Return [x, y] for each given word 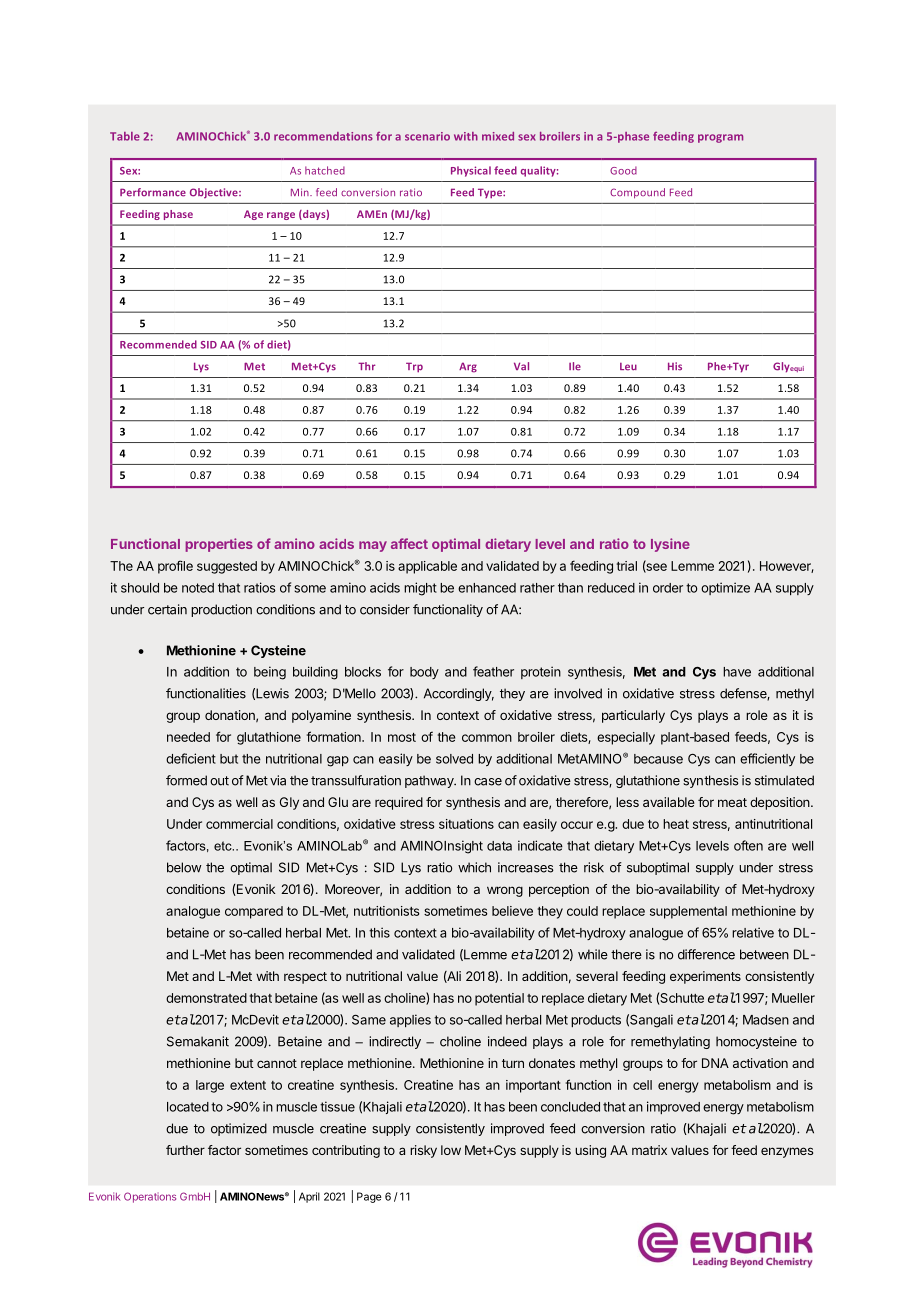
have [737, 672]
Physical [471, 171]
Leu [628, 367]
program [720, 138]
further [185, 1150]
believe [512, 911]
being [270, 673]
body [424, 673]
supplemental [688, 912]
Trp [414, 367]
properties [219, 545]
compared [254, 912]
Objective [215, 193]
